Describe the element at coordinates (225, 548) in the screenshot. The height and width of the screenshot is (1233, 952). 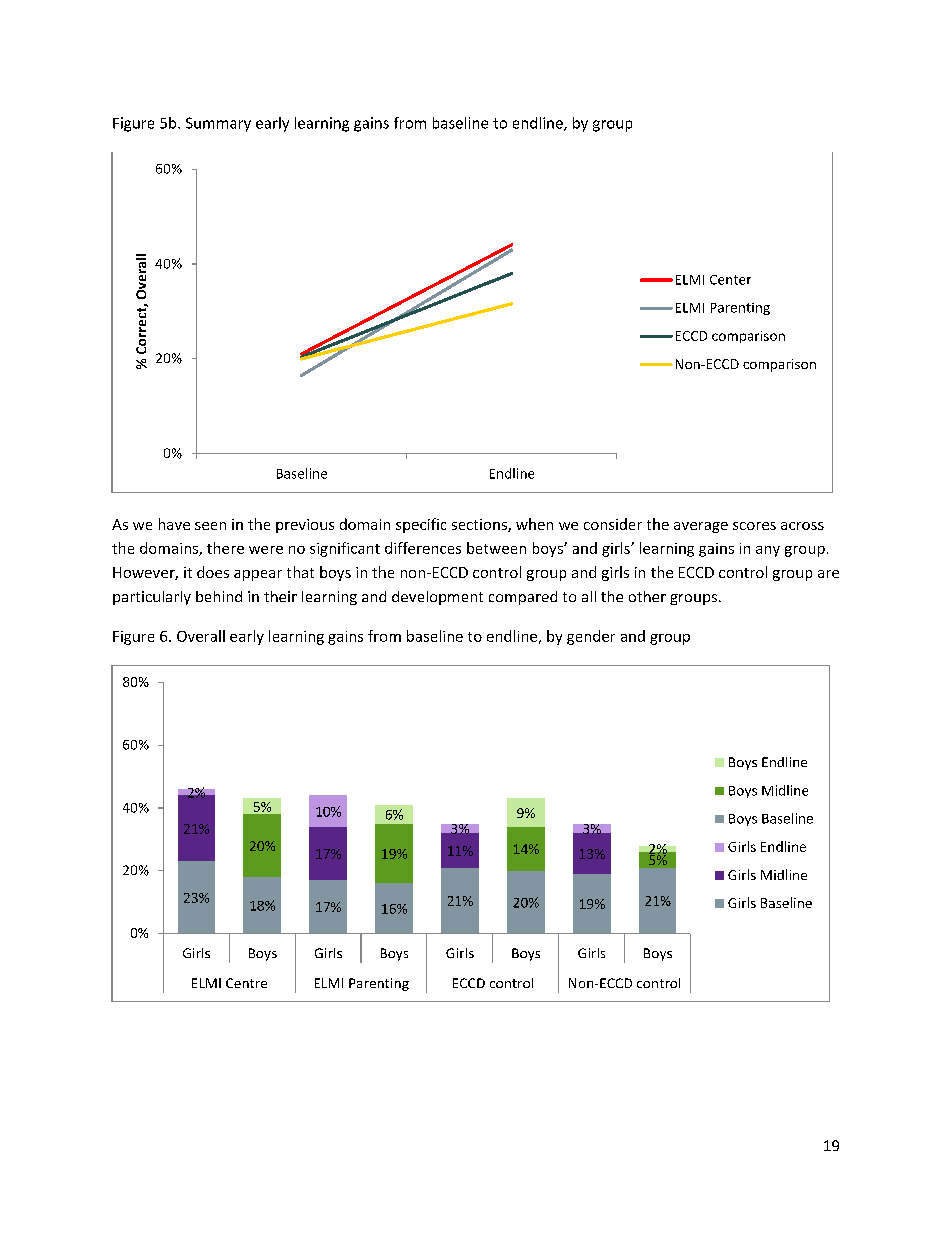
I see `there` at that location.
